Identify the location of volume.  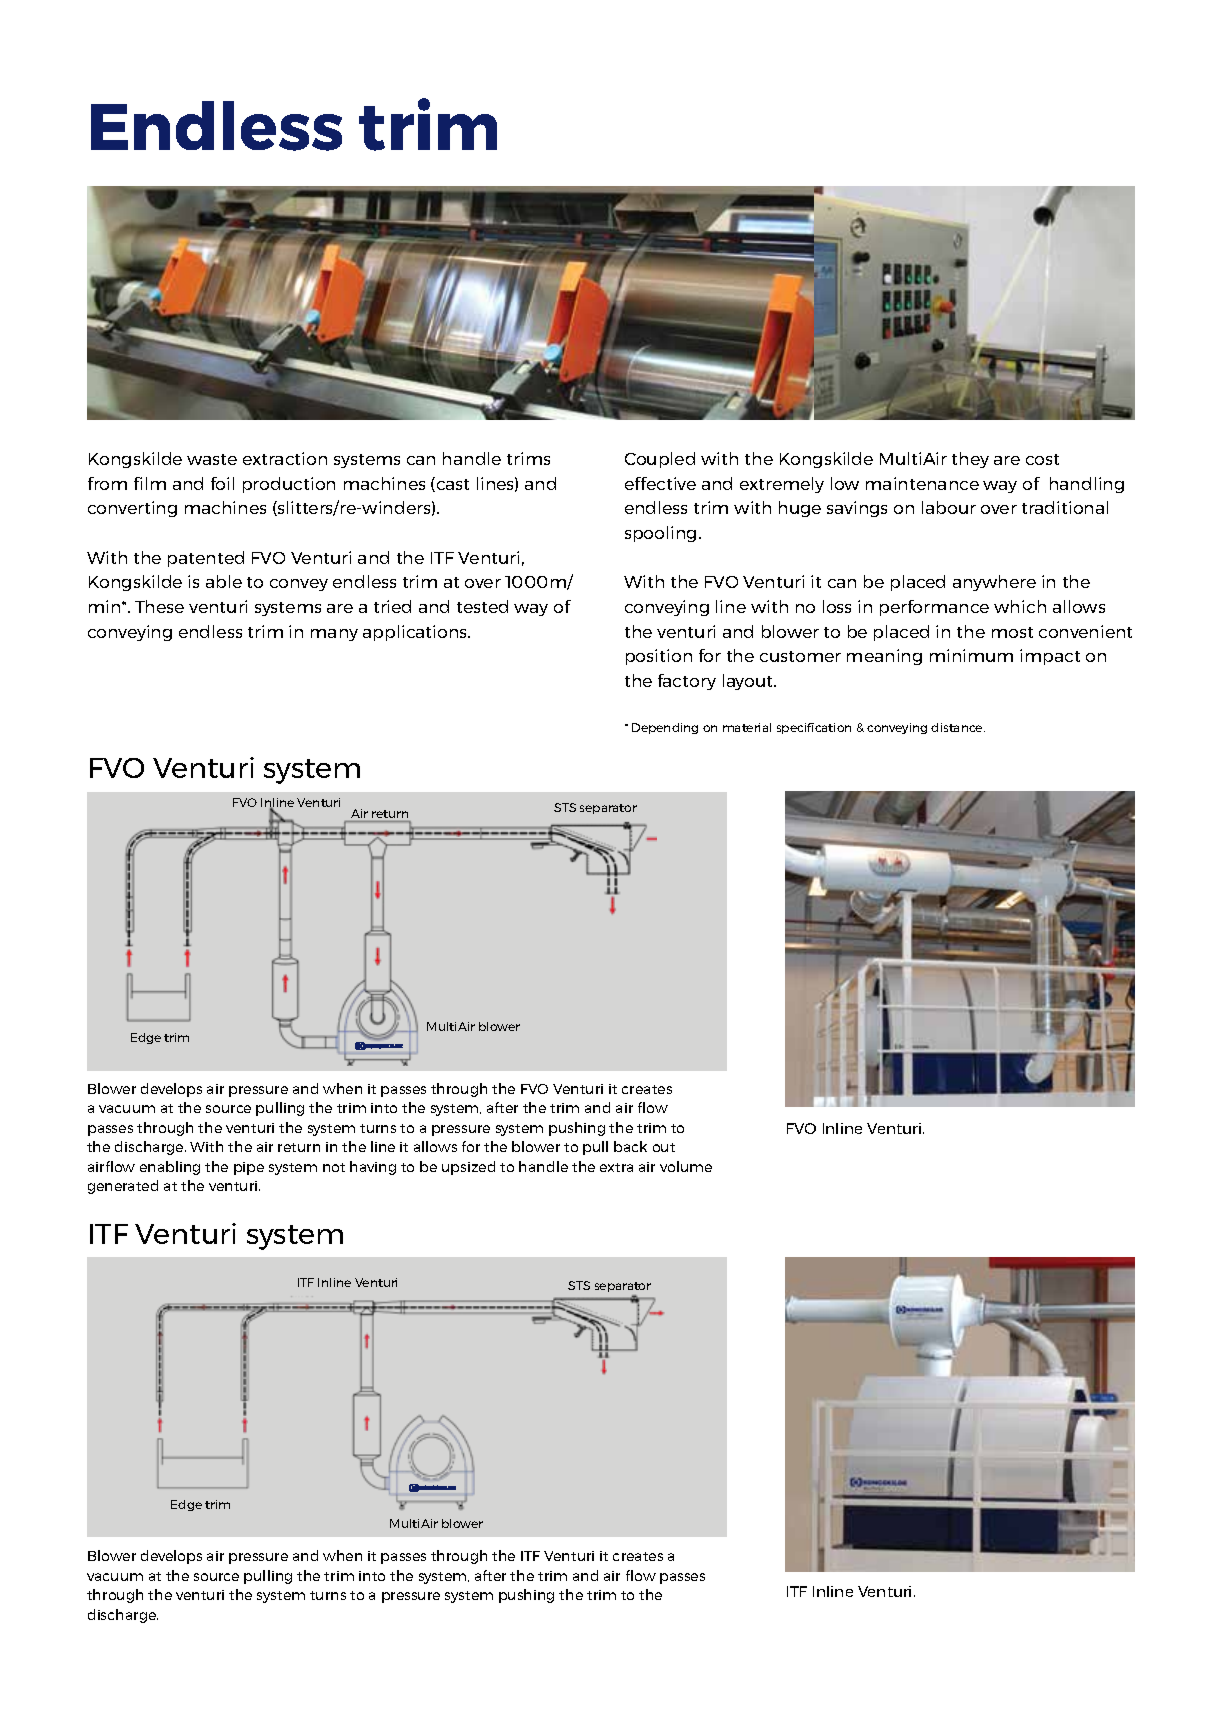
(686, 1166).
